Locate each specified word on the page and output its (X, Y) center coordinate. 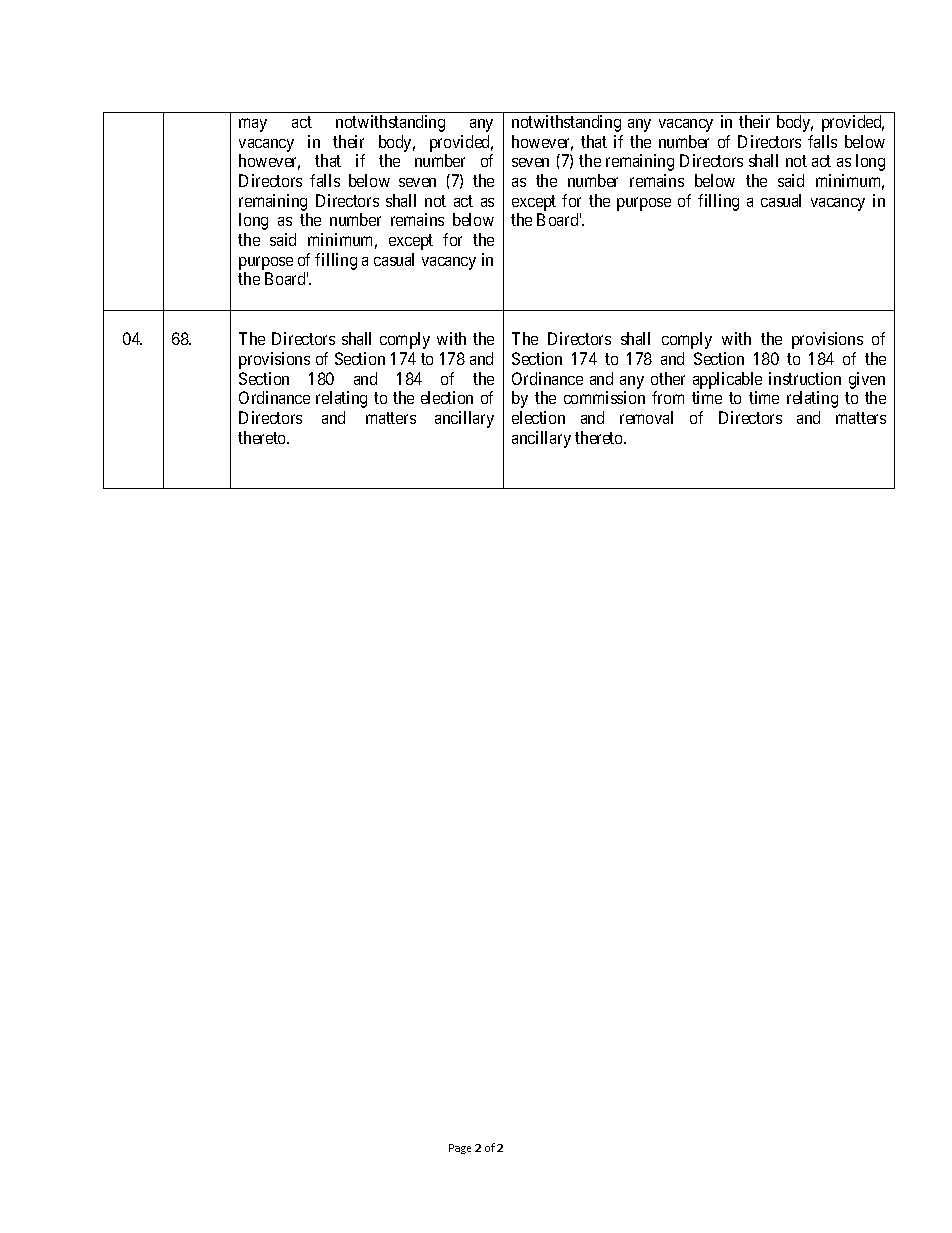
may (253, 125)
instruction (805, 378)
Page (460, 1149)
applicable (727, 380)
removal (646, 417)
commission (604, 397)
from (668, 397)
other (668, 378)
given (867, 380)
